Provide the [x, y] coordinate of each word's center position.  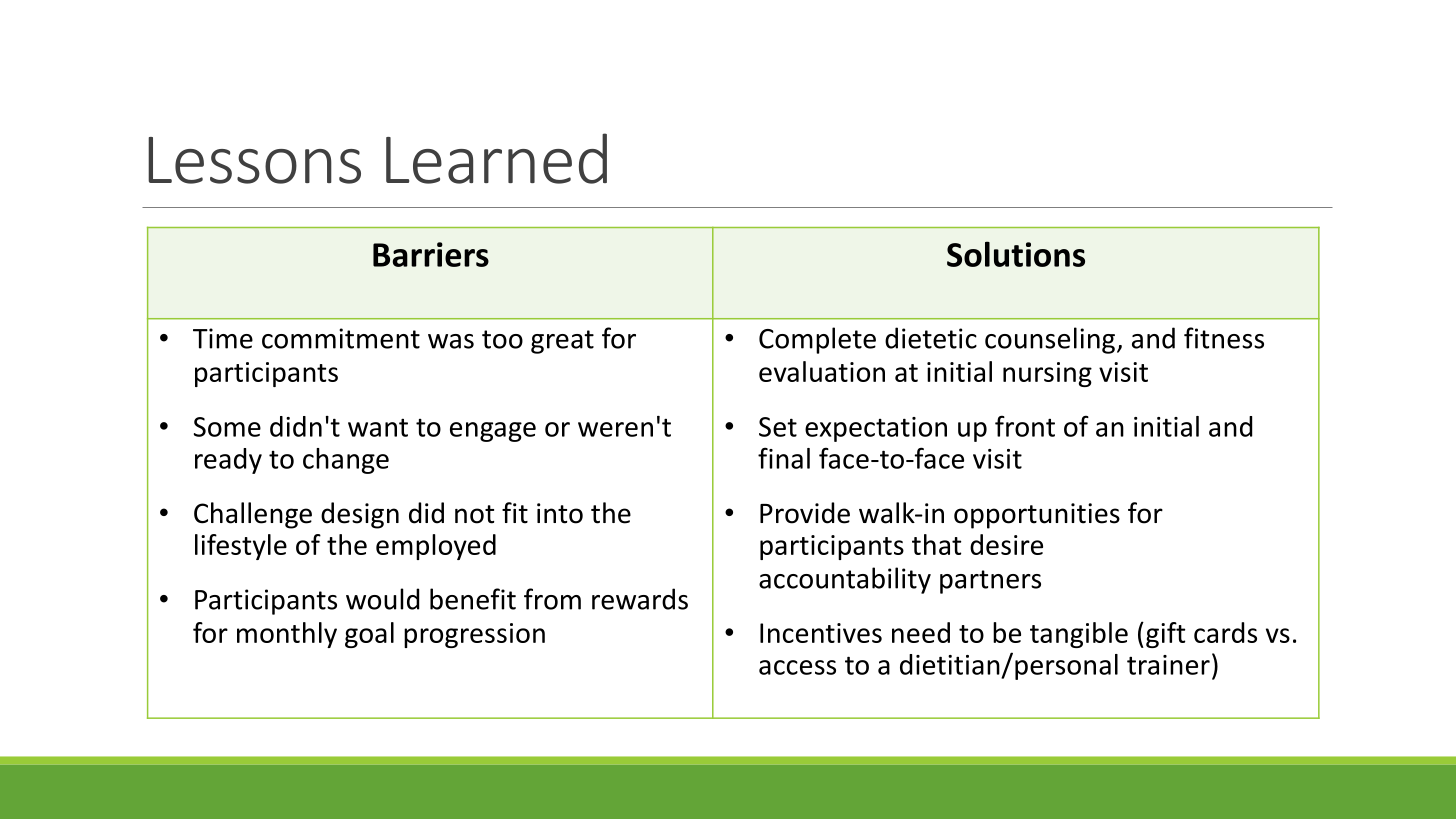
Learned [496, 158]
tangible [1079, 635]
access [797, 667]
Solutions [1016, 254]
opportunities [1037, 516]
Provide [805, 513]
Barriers [431, 254]
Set [778, 427]
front [1025, 426]
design [360, 515]
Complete [817, 340]
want [378, 427]
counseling [1050, 340]
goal [369, 635]
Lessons [254, 160]
